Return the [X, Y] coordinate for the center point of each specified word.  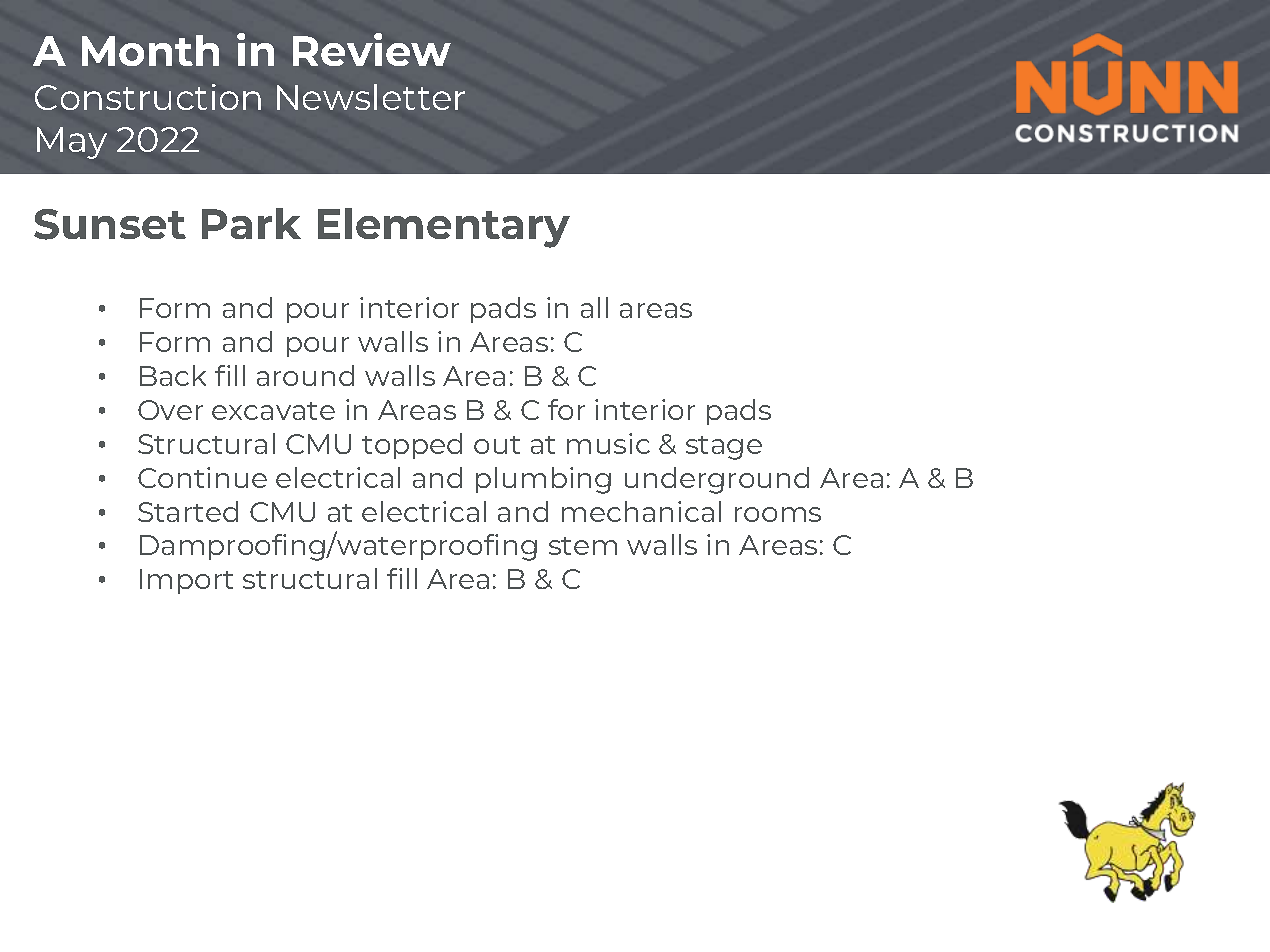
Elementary [444, 228]
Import [186, 581]
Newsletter [371, 97]
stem [583, 546]
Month [150, 50]
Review [372, 49]
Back [173, 375]
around [305, 375]
